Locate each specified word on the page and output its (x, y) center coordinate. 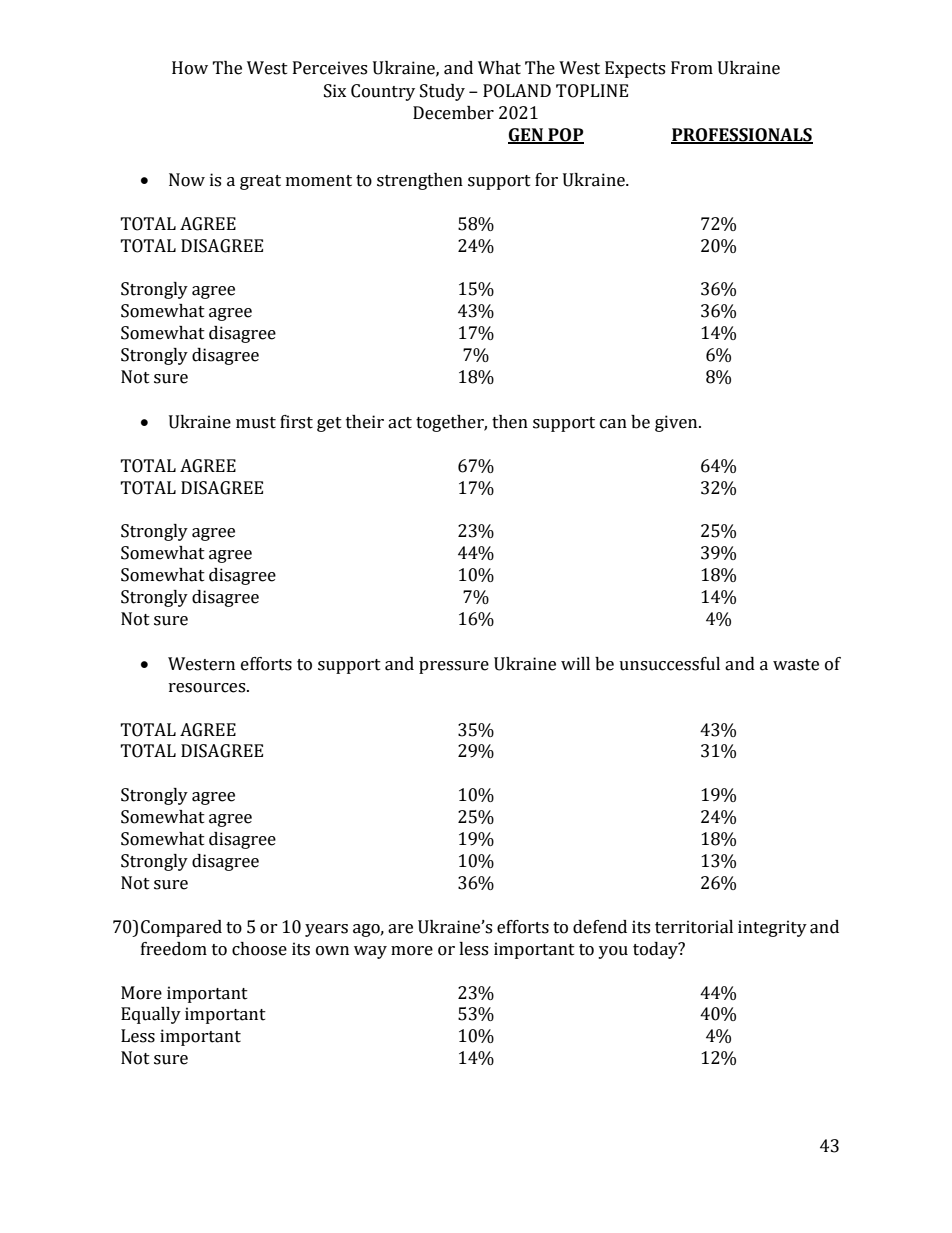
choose (259, 949)
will (575, 663)
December (453, 113)
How (190, 68)
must (256, 423)
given (677, 423)
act (400, 423)
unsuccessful (669, 664)
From (692, 68)
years (326, 930)
